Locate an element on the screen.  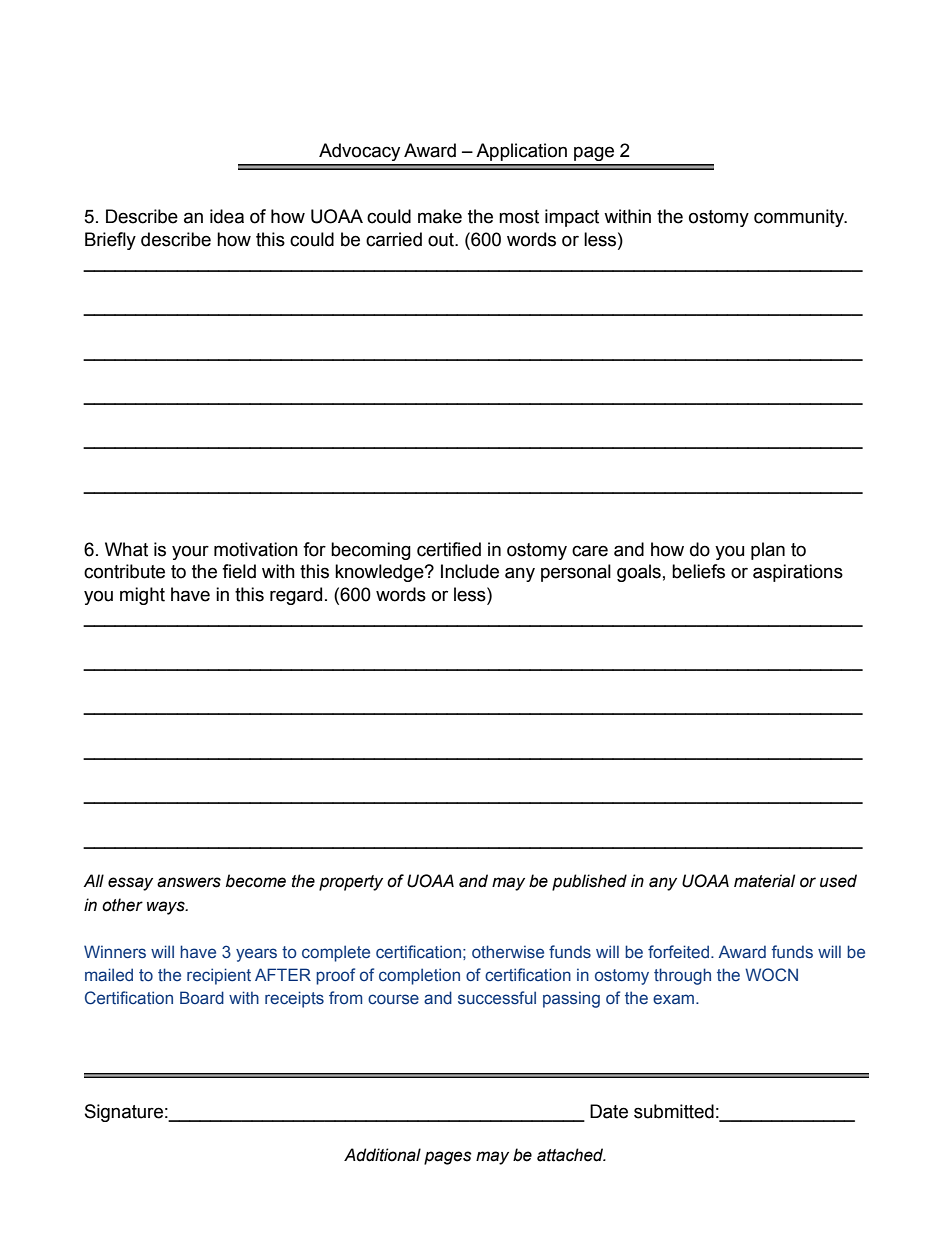
community is located at coordinates (800, 218).
